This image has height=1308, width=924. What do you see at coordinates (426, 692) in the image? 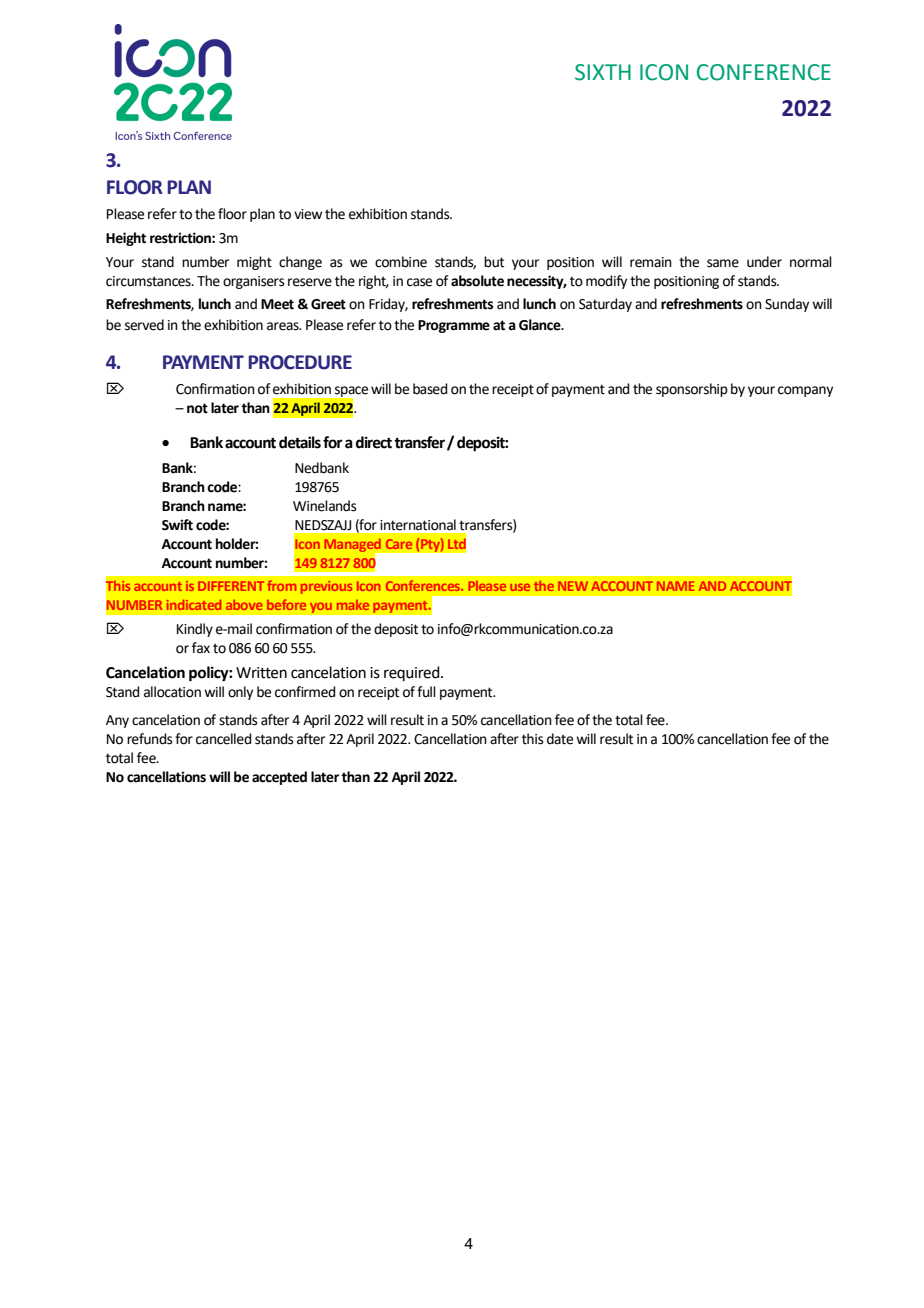
I see `full` at bounding box center [426, 692].
